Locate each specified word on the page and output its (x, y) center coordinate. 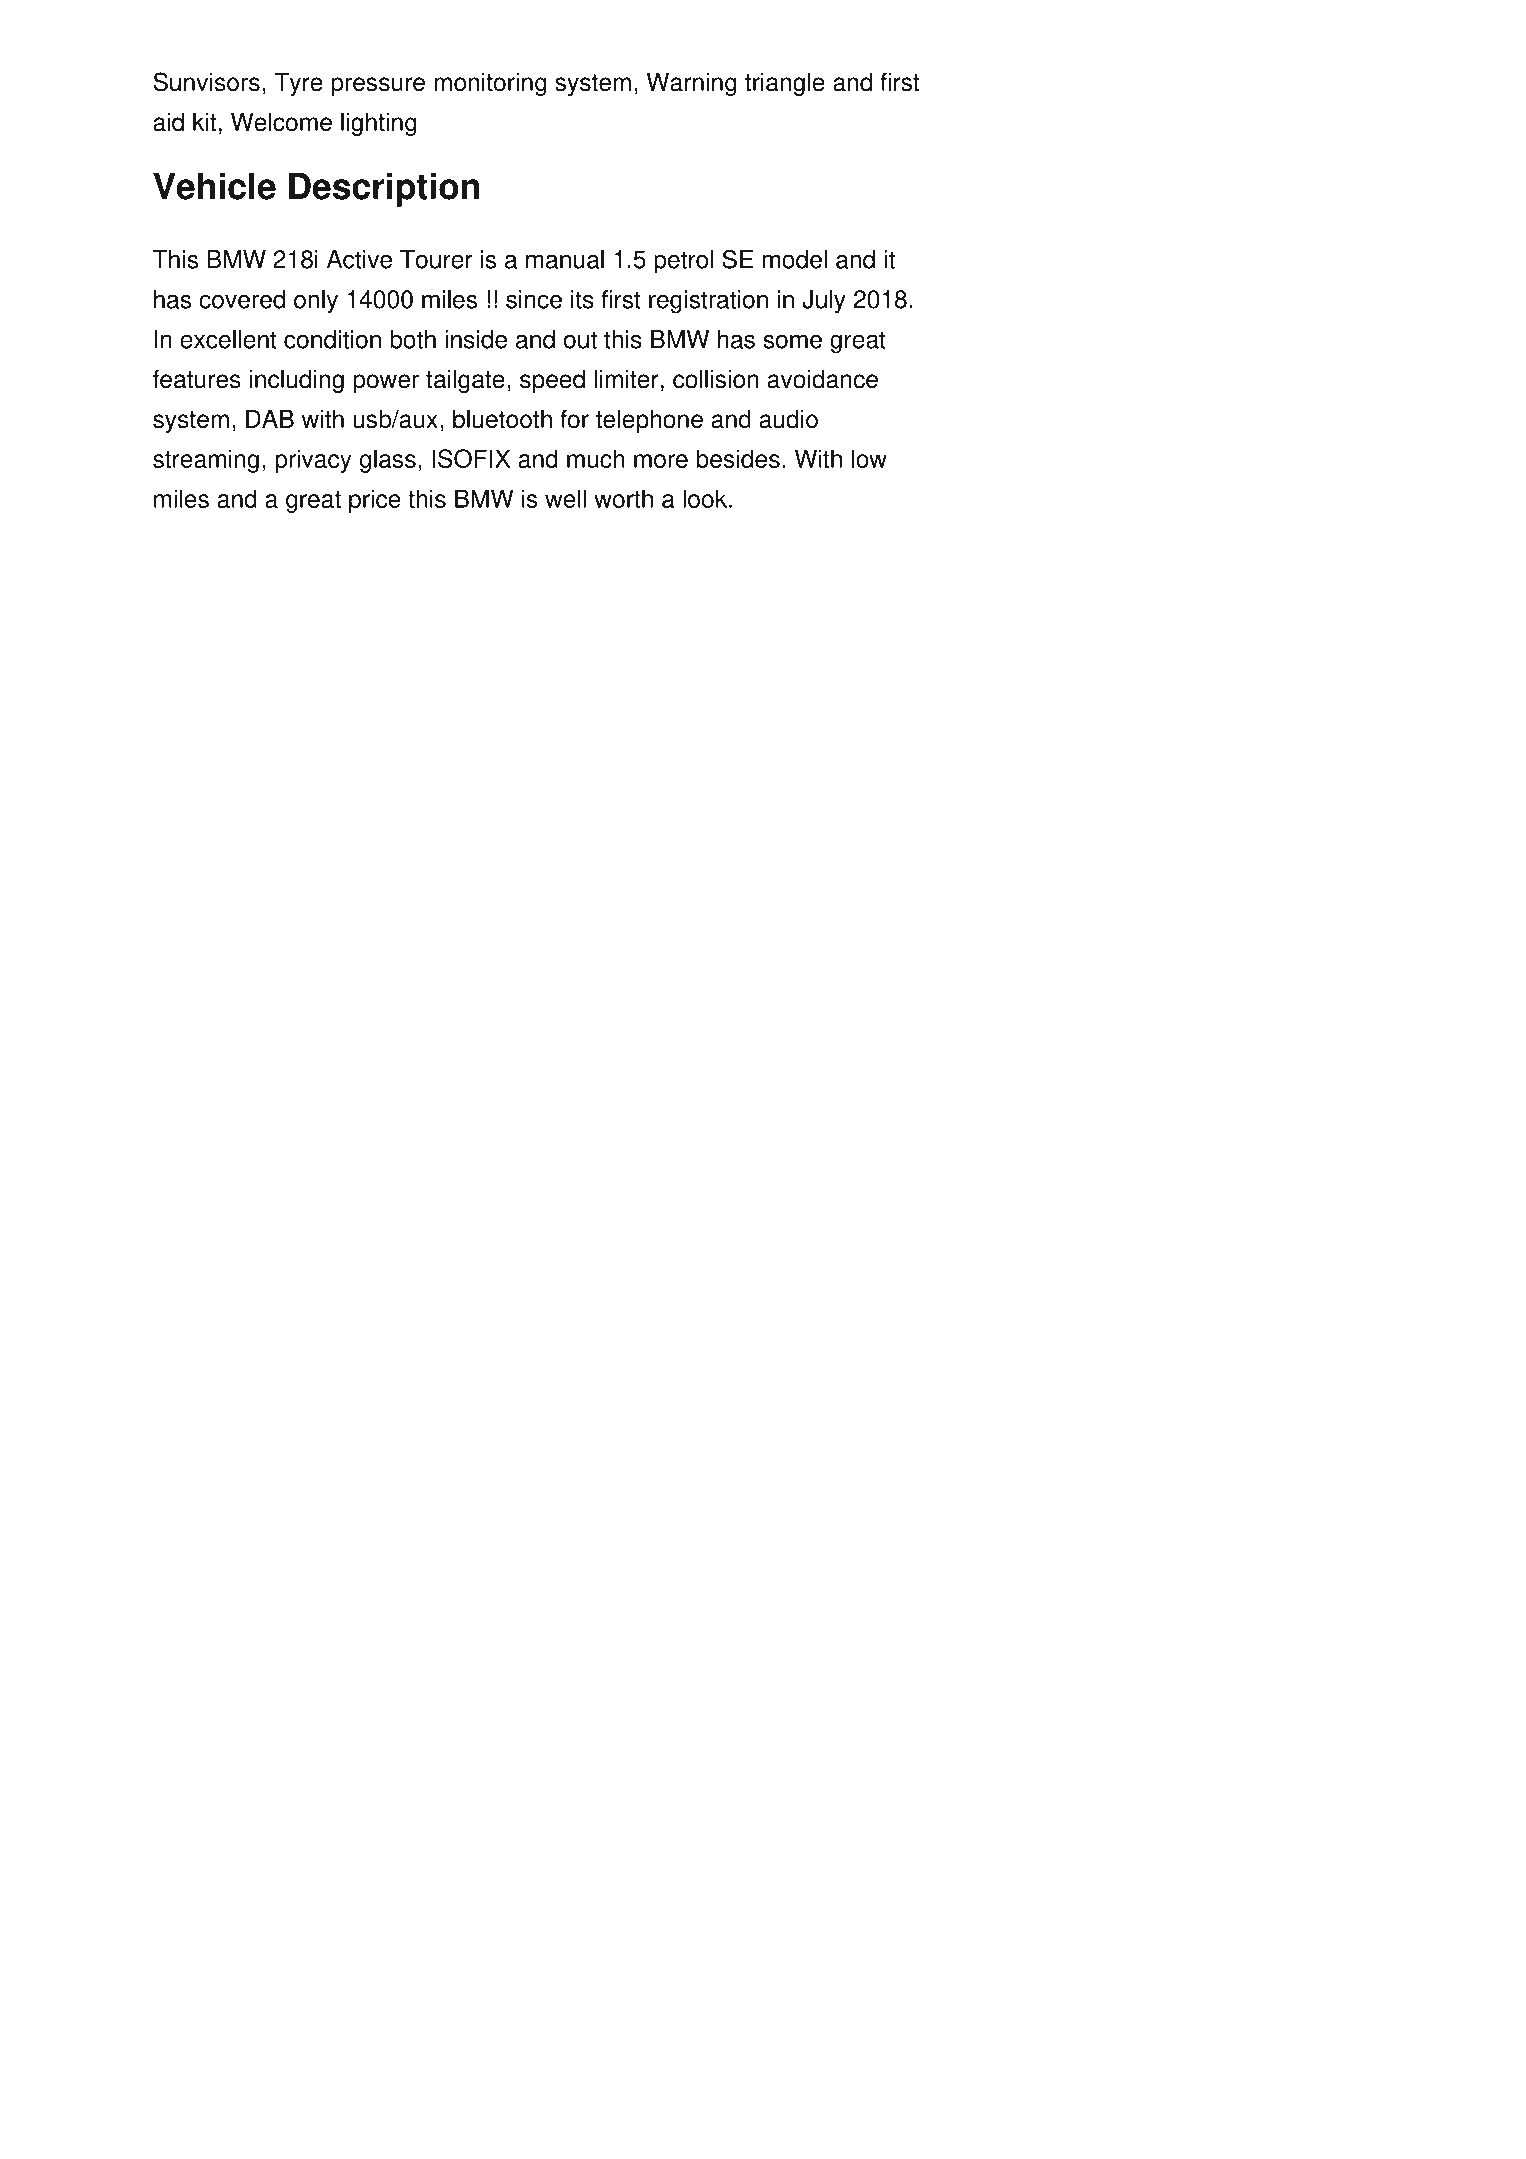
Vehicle (214, 186)
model (795, 259)
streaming (206, 461)
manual (565, 259)
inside (476, 339)
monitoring (490, 84)
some (792, 341)
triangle (785, 84)
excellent (228, 339)
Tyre (298, 84)
